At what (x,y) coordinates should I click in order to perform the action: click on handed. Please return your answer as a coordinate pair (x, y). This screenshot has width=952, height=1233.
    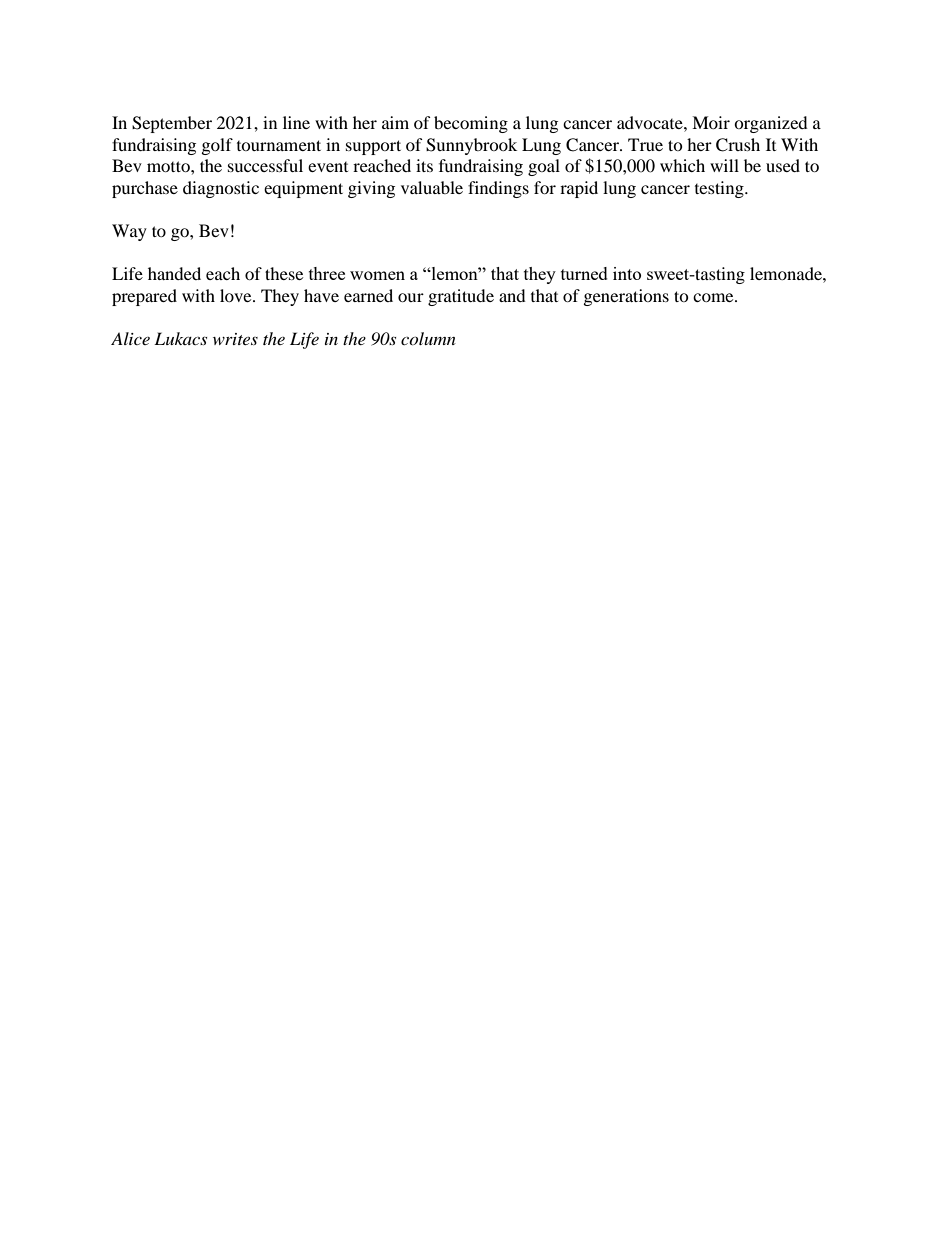
    Looking at the image, I should click on (174, 273).
